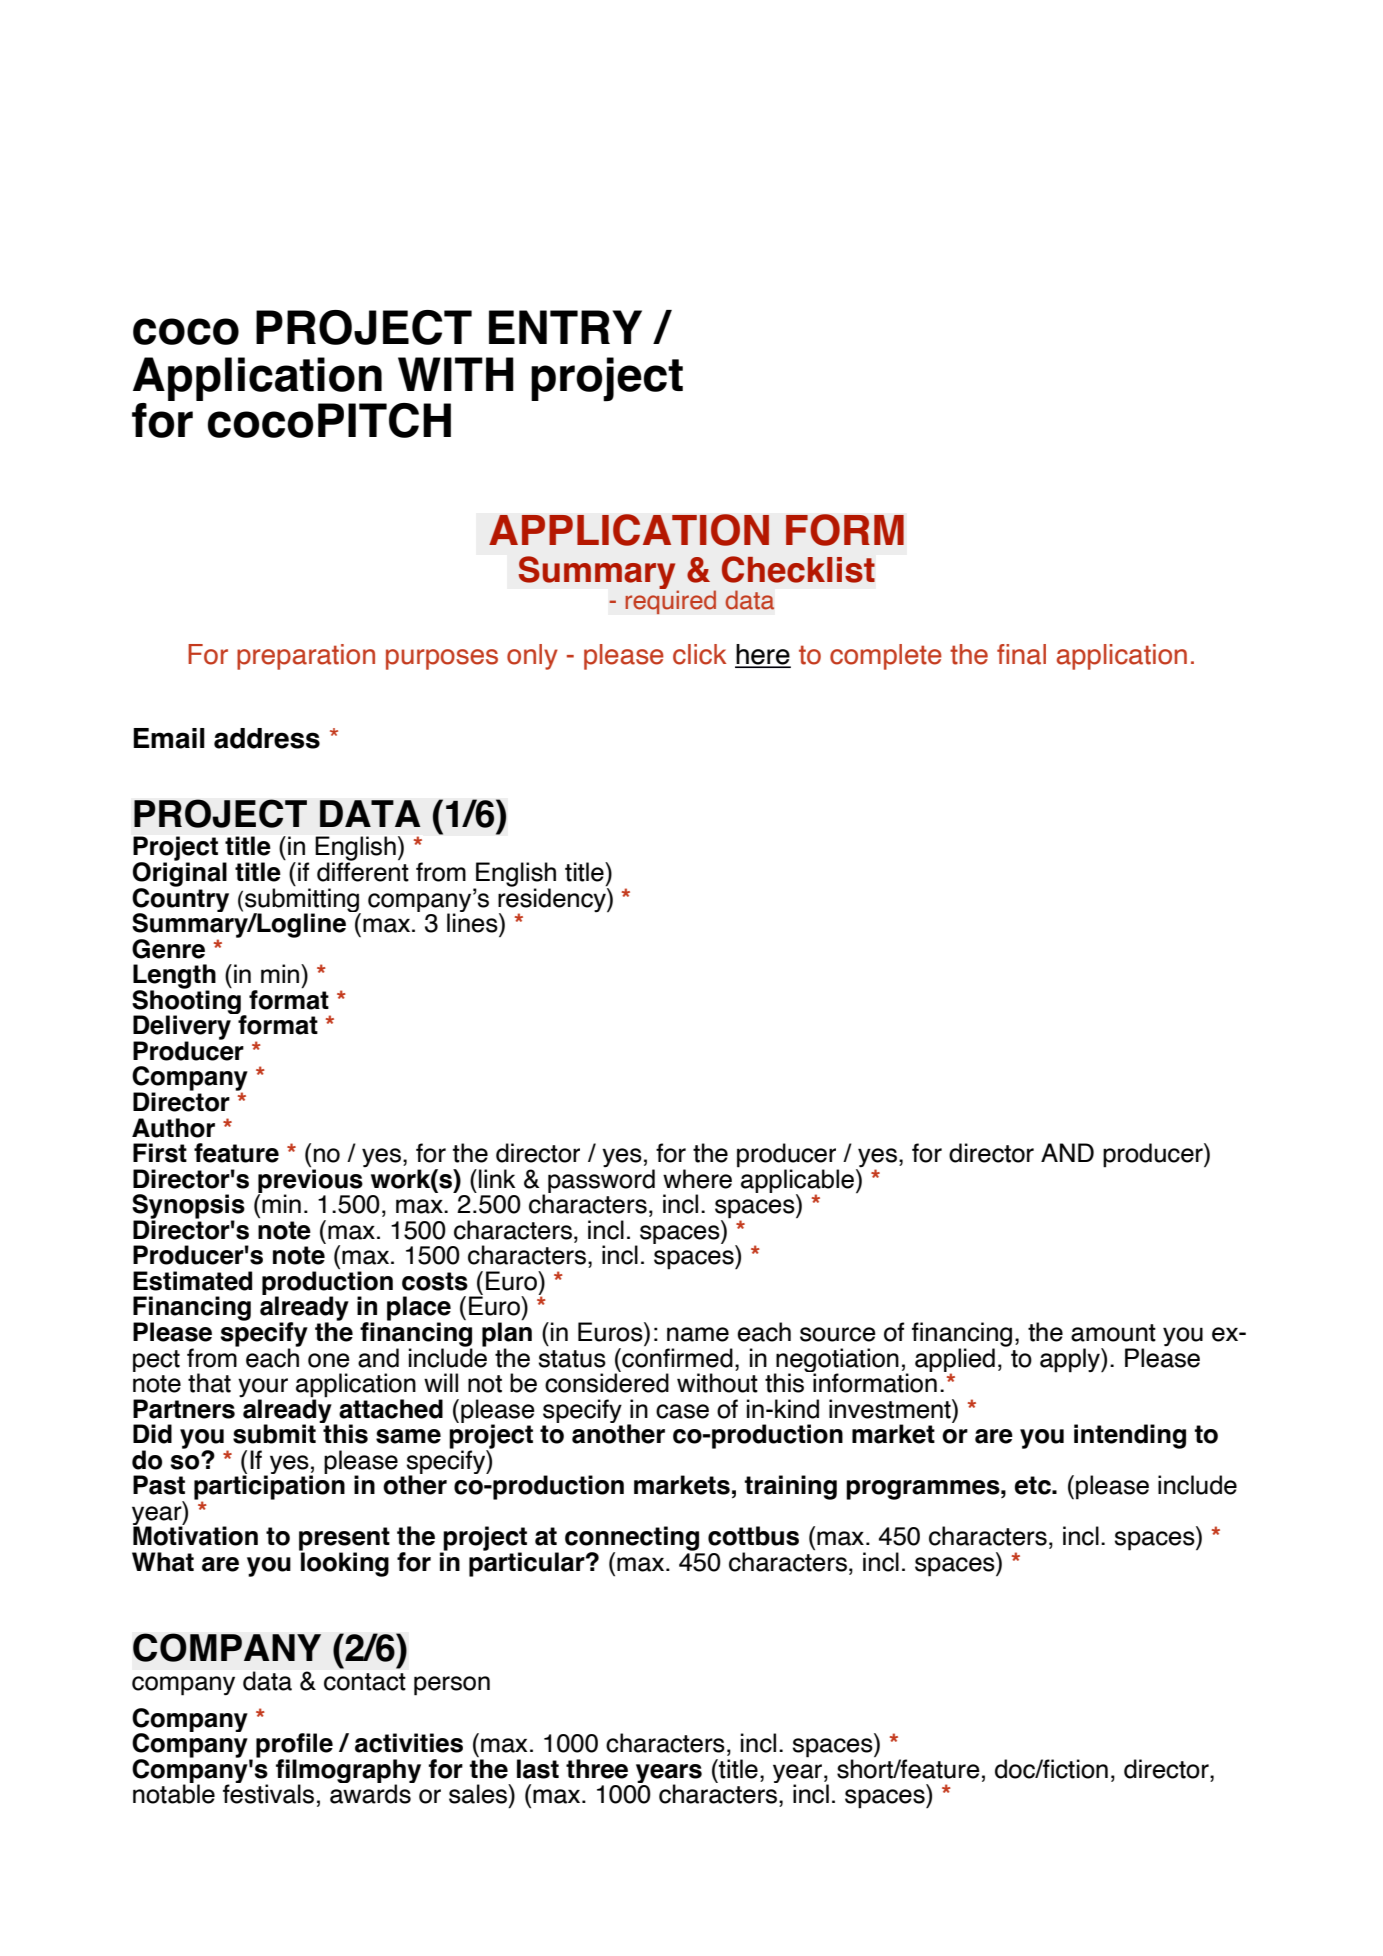  I want to click on lines, so click(473, 922).
